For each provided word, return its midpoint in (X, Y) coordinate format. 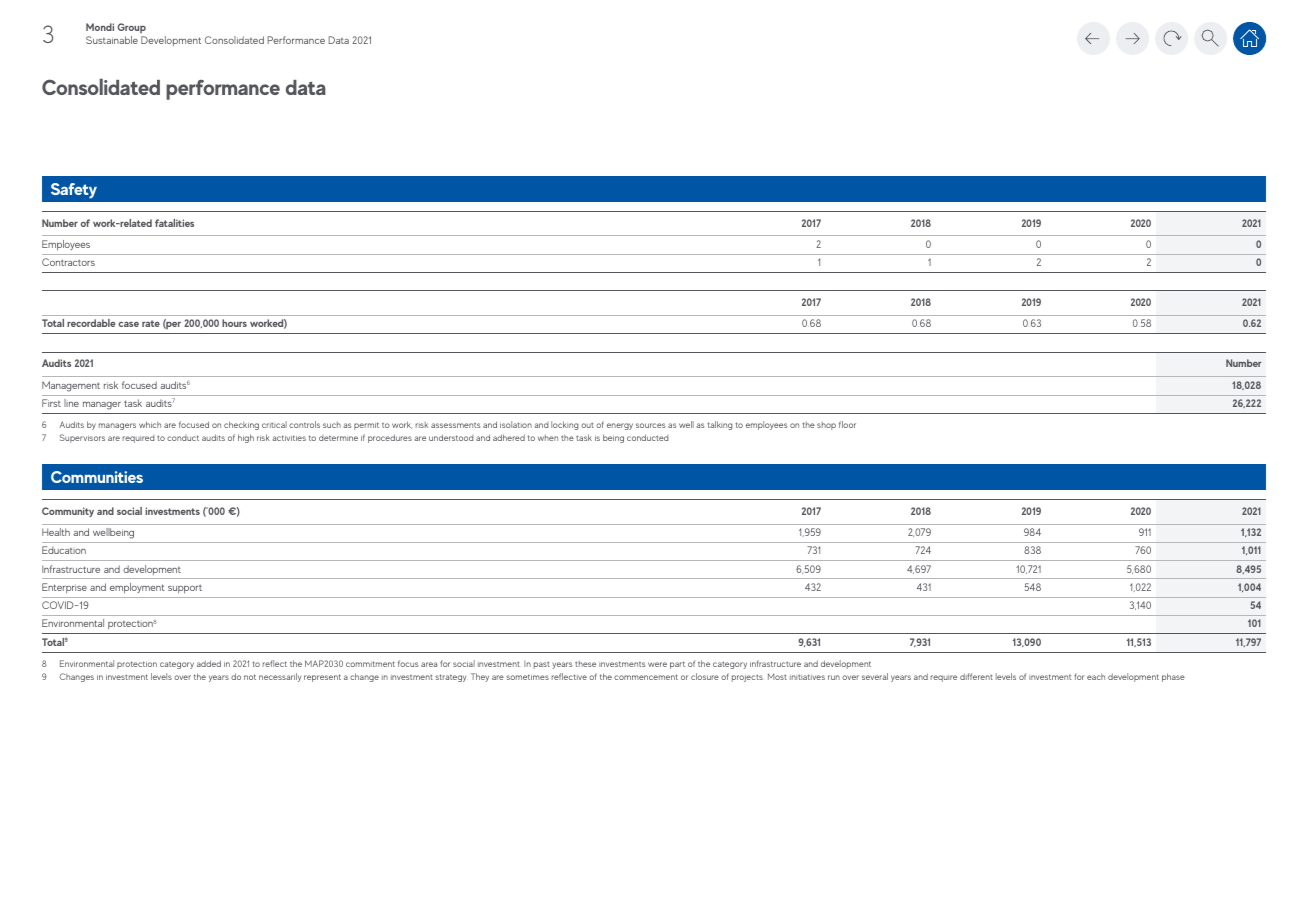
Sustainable (112, 40)
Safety (74, 191)
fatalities (174, 223)
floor (847, 424)
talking (720, 425)
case (128, 324)
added (209, 663)
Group (131, 28)
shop (826, 426)
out (587, 425)
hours (234, 323)
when (548, 438)
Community (68, 512)
